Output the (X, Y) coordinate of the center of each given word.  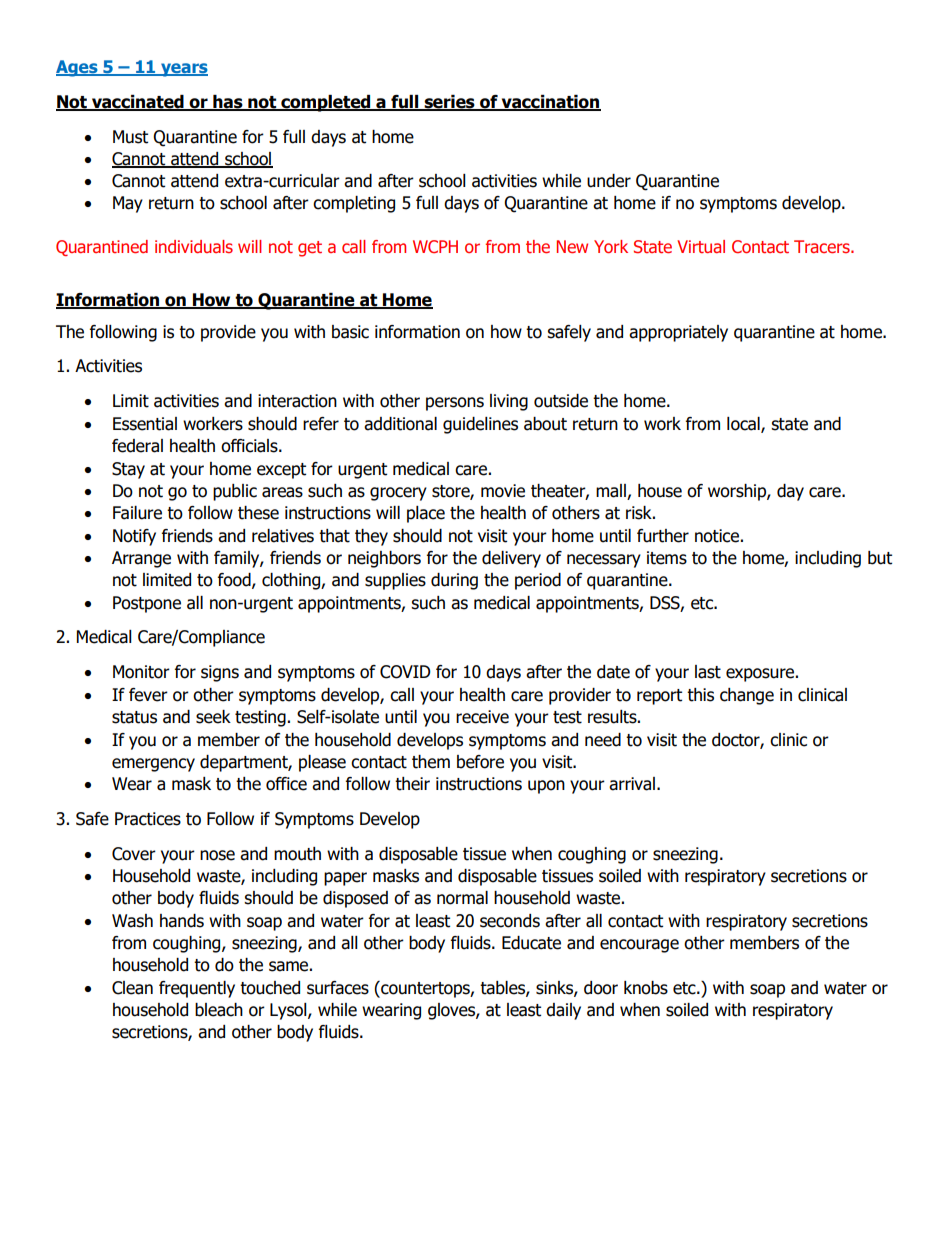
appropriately (678, 333)
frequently (197, 989)
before (480, 762)
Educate (531, 943)
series (449, 103)
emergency (153, 765)
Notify (134, 537)
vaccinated (138, 103)
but (880, 558)
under (609, 181)
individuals (194, 246)
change (747, 696)
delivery (511, 559)
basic (350, 332)
